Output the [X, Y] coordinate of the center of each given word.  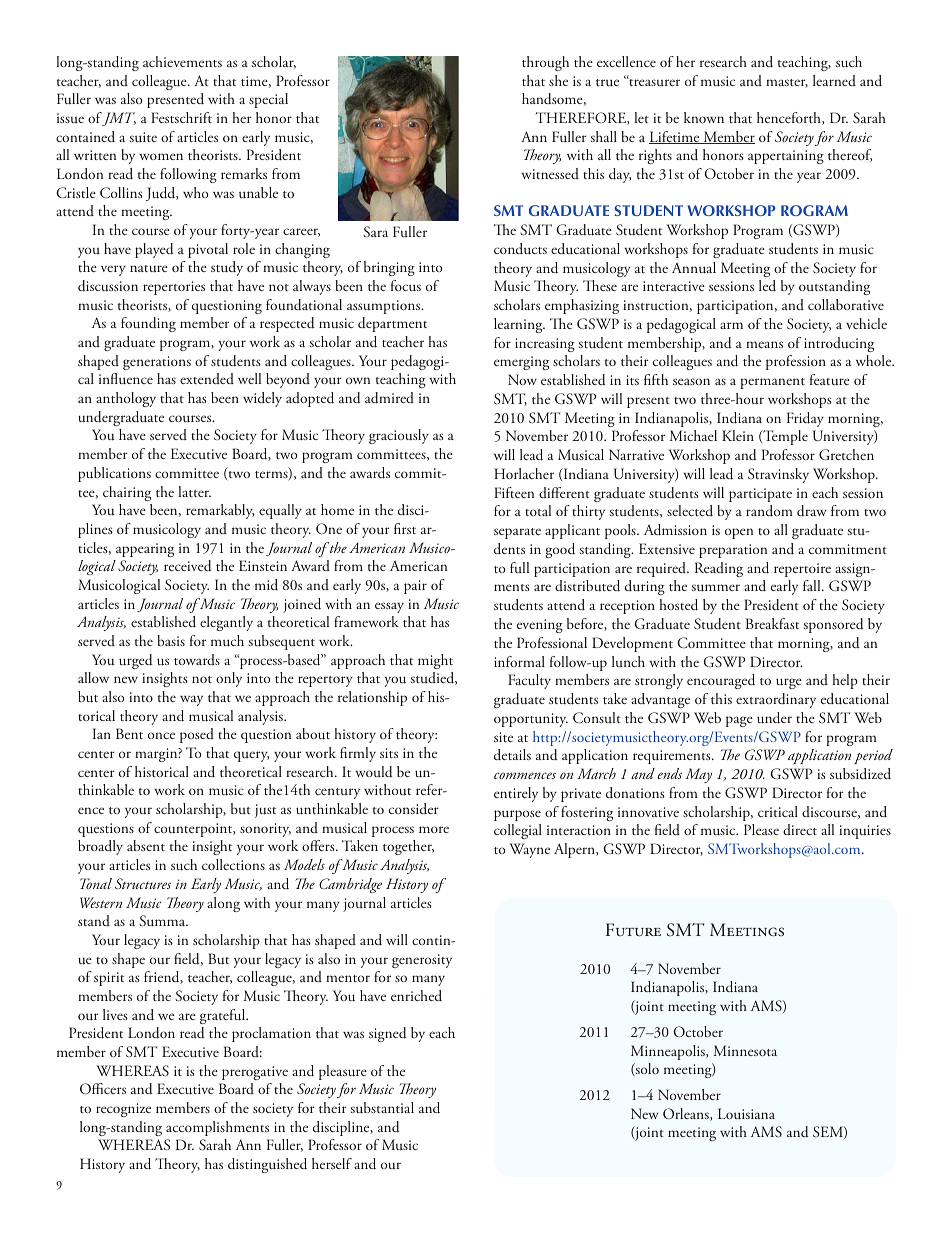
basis [171, 640]
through [545, 63]
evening [540, 626]
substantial [382, 1107]
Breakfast [772, 623]
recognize [123, 1110]
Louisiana [746, 1113]
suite [143, 137]
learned [834, 80]
